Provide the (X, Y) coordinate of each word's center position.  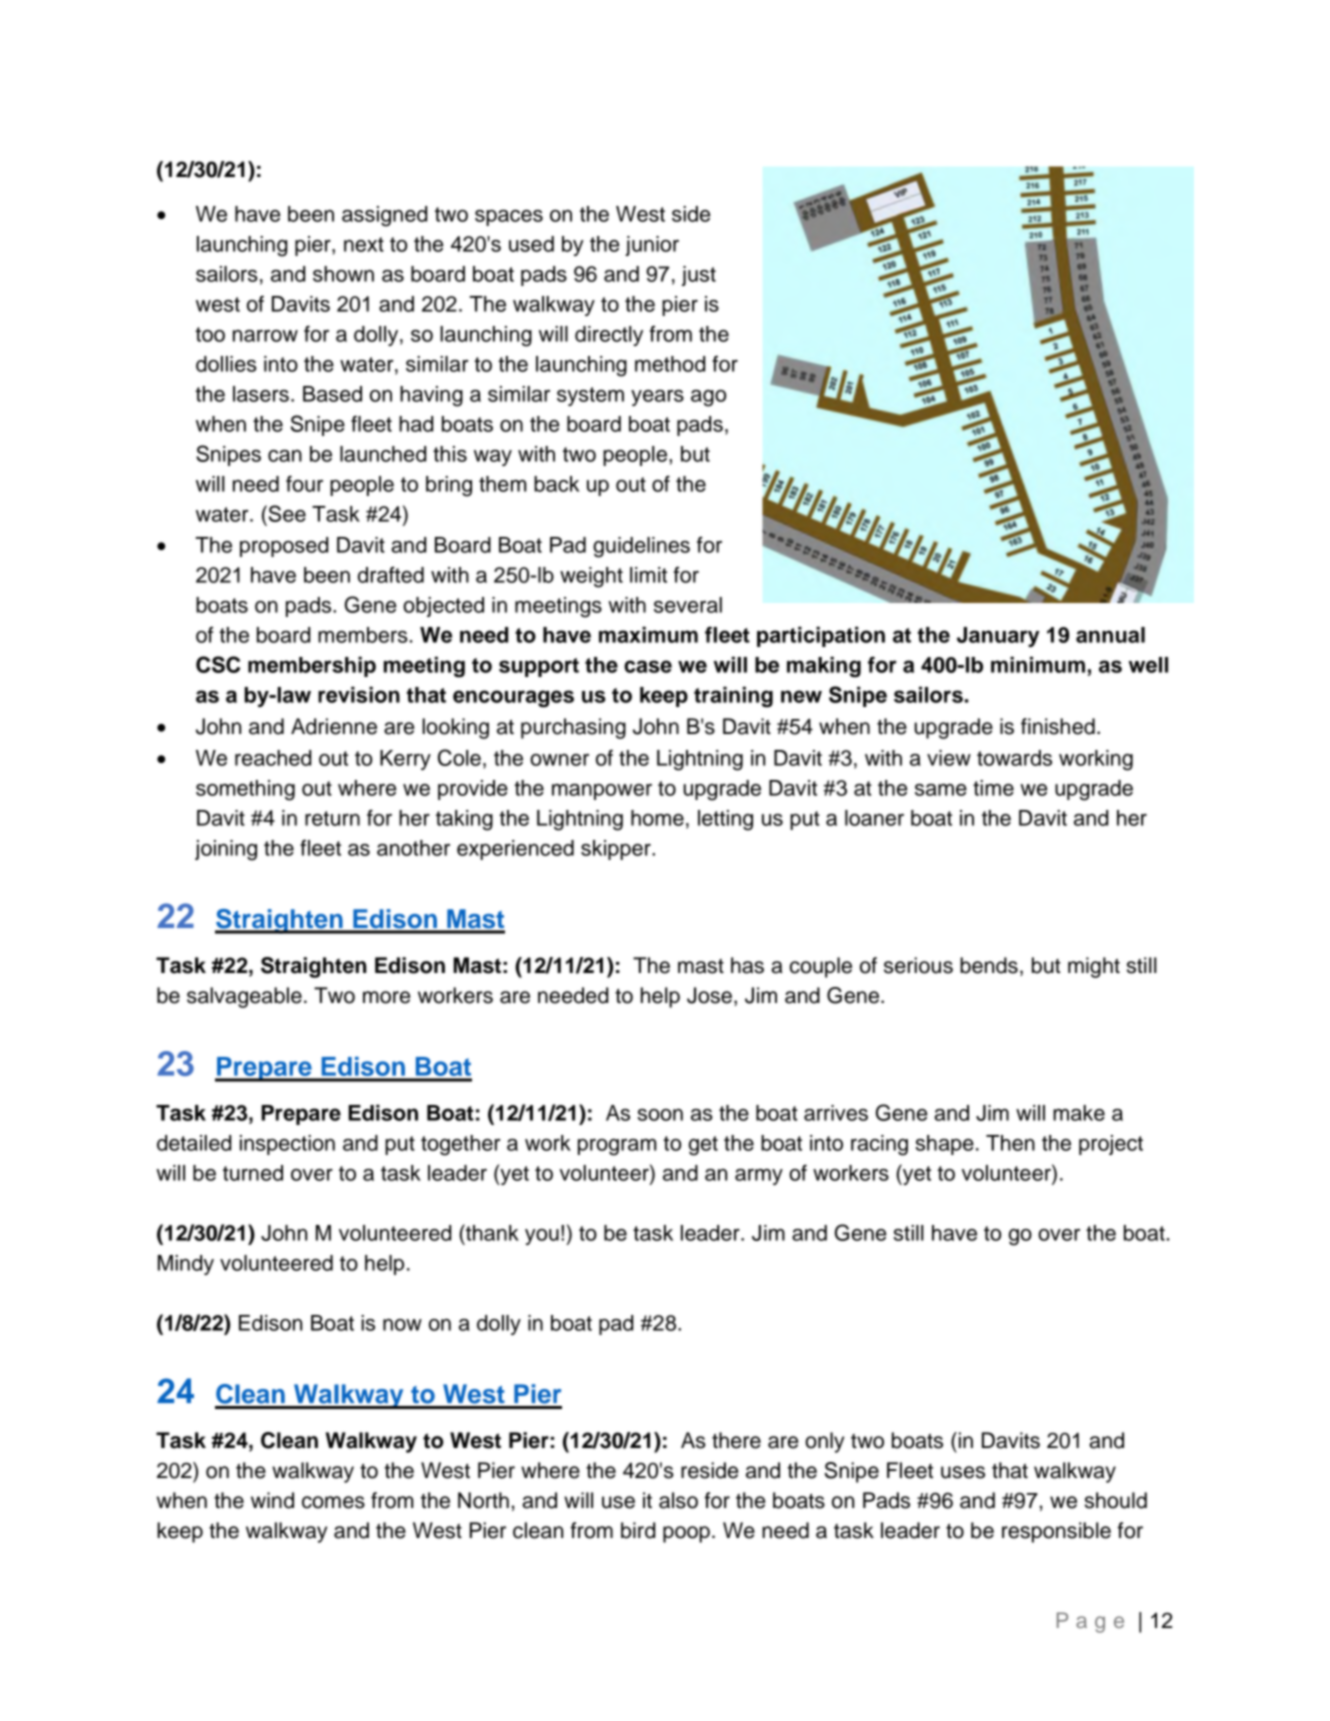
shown (343, 274)
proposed (284, 547)
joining (226, 850)
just (699, 276)
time (993, 788)
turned (253, 1173)
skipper (617, 850)
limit (648, 575)
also (678, 1500)
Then (1010, 1143)
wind (272, 1500)
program (617, 1147)
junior (652, 246)
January (998, 637)
